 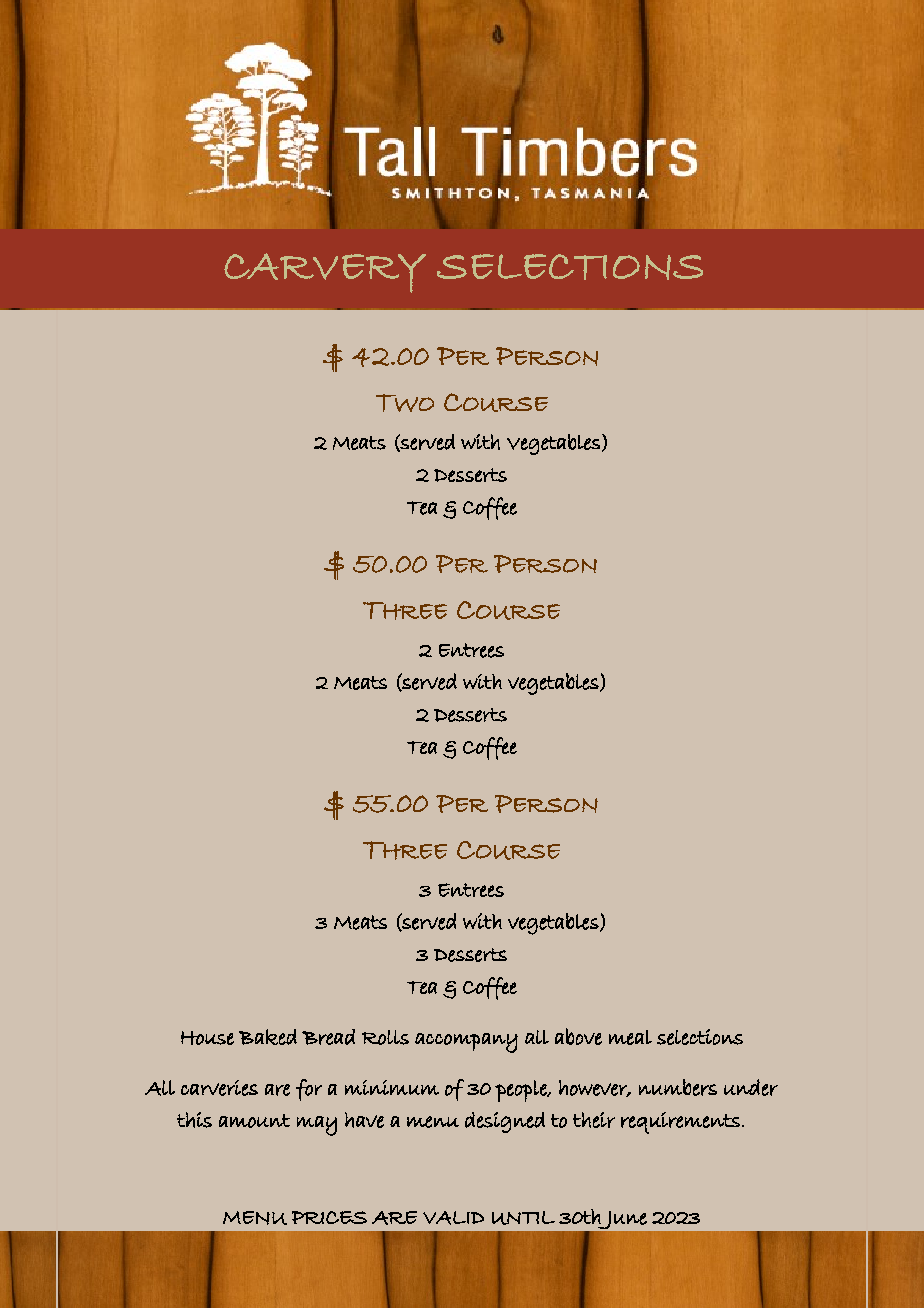 I want to click on requirements, so click(x=680, y=1123).
